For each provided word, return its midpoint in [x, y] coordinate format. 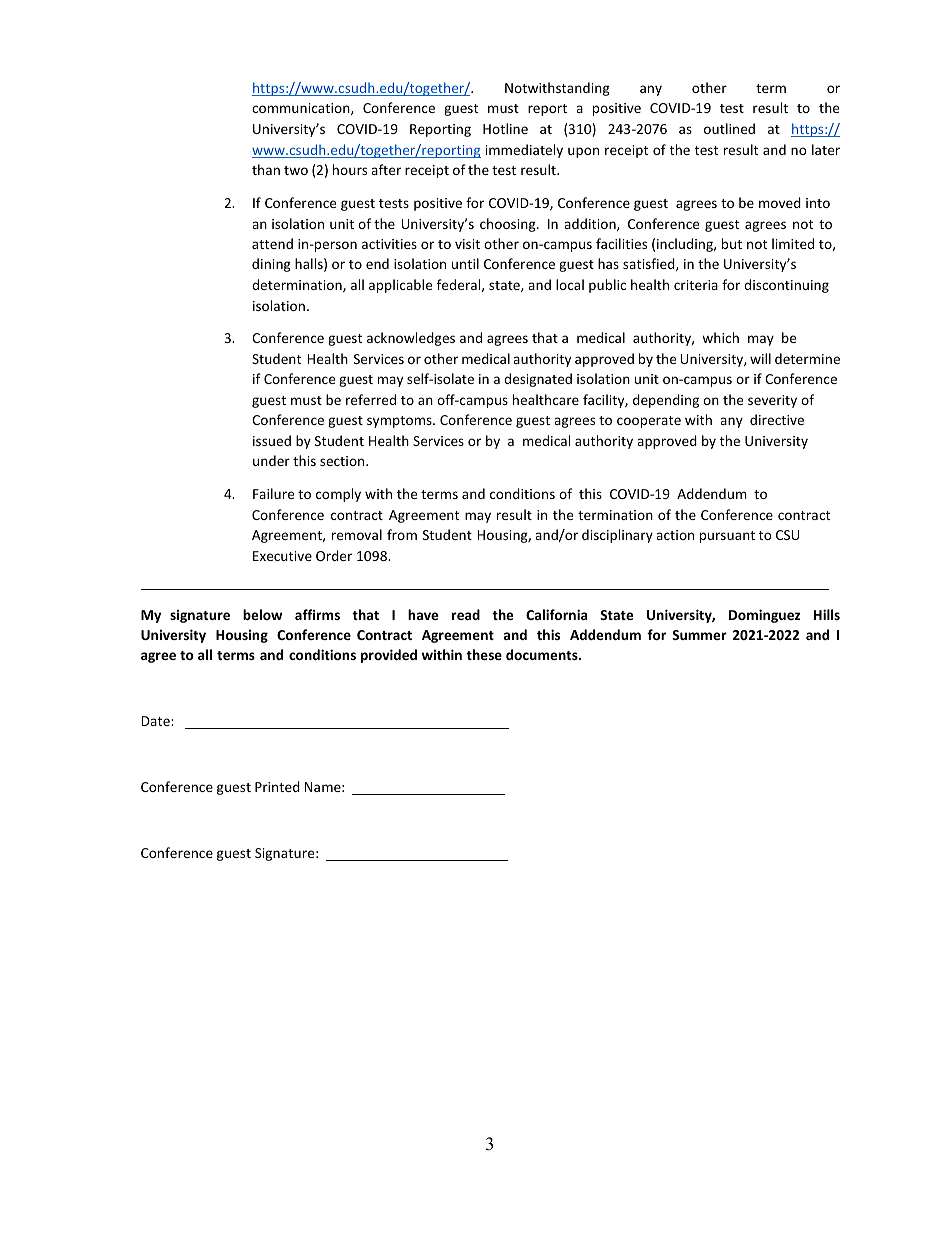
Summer [699, 635]
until [465, 263]
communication [302, 109]
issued [272, 440]
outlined [729, 128]
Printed [277, 786]
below [262, 614]
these [484, 654]
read [466, 614]
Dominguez [764, 616]
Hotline [505, 128]
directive [777, 419]
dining [271, 265]
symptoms [400, 422]
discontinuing [786, 286]
